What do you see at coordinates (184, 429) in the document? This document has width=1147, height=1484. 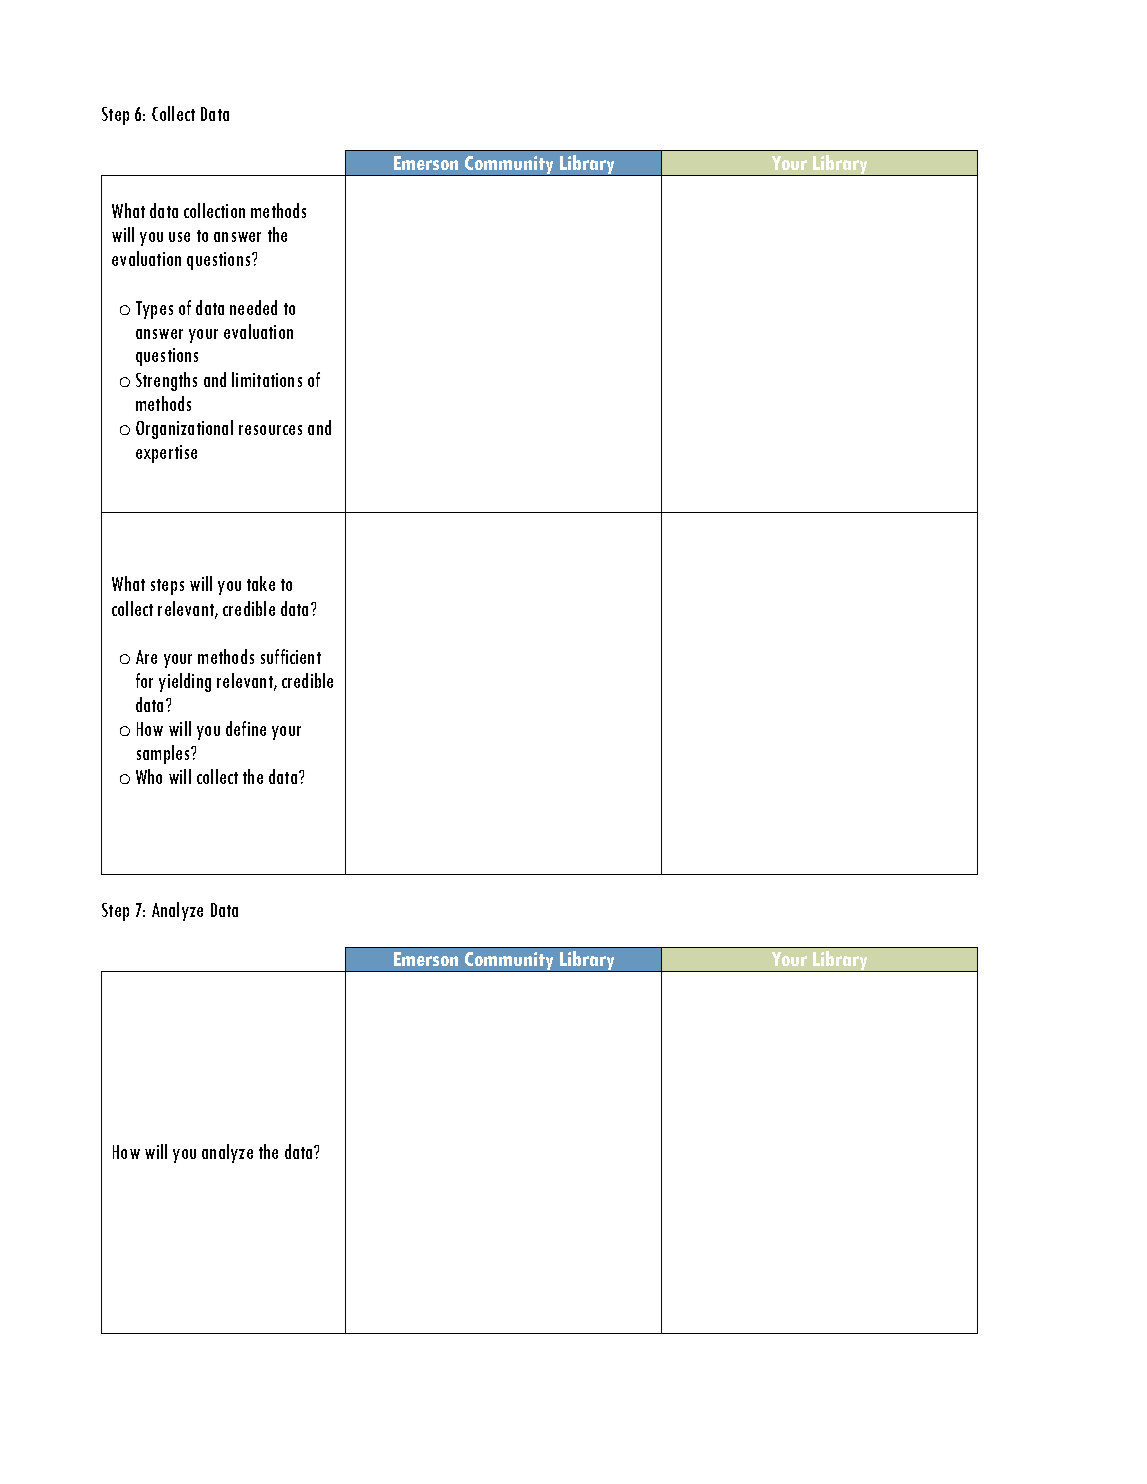 I see `Organizational` at bounding box center [184, 429].
